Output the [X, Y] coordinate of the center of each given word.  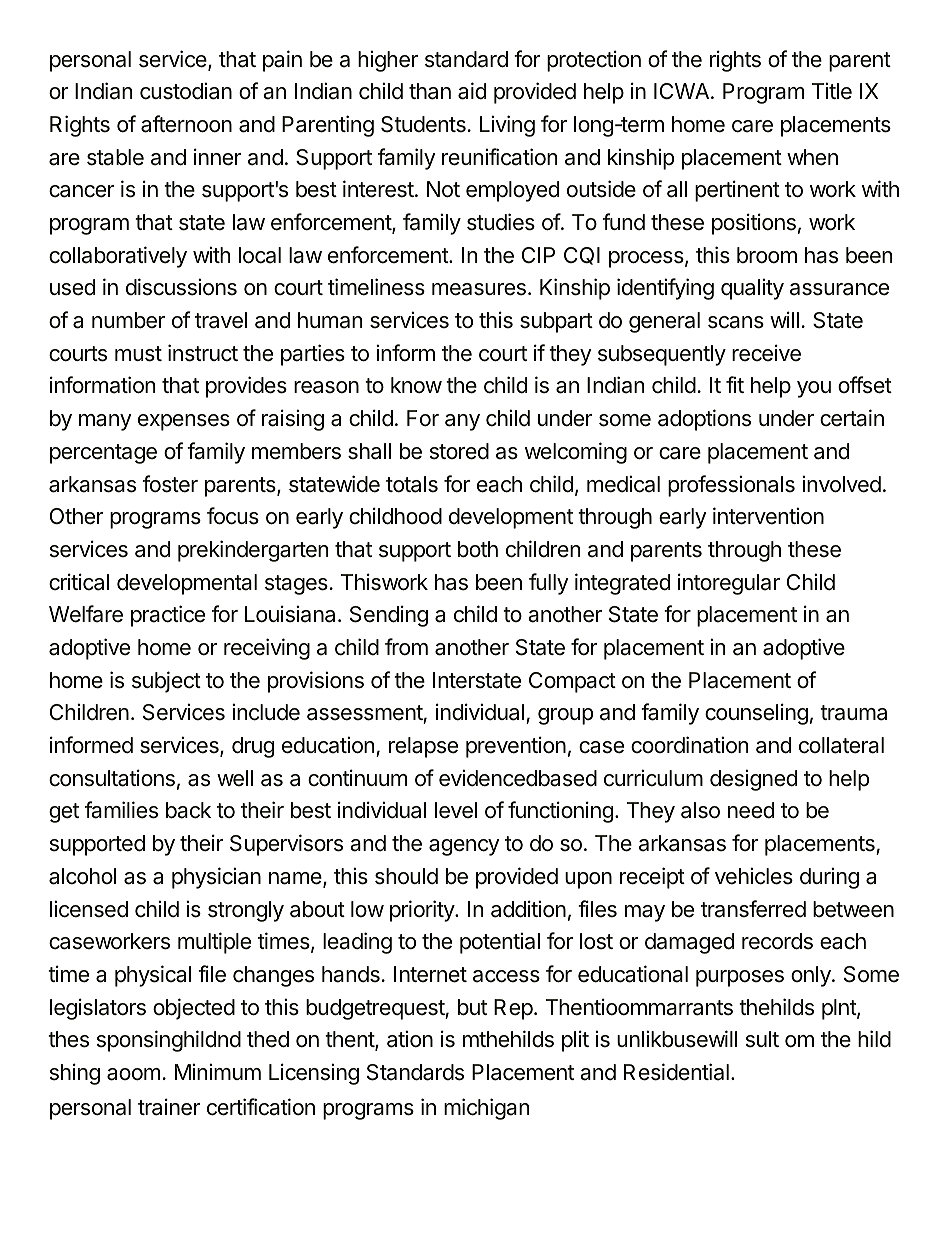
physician [216, 878]
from [406, 647]
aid [472, 91]
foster [170, 484]
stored [459, 451]
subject [166, 682]
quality [752, 289]
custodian [186, 91]
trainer [169, 1107]
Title [832, 91]
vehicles [754, 876]
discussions [181, 287]
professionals [731, 486]
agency [464, 847]
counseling [756, 714]
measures [479, 289]
